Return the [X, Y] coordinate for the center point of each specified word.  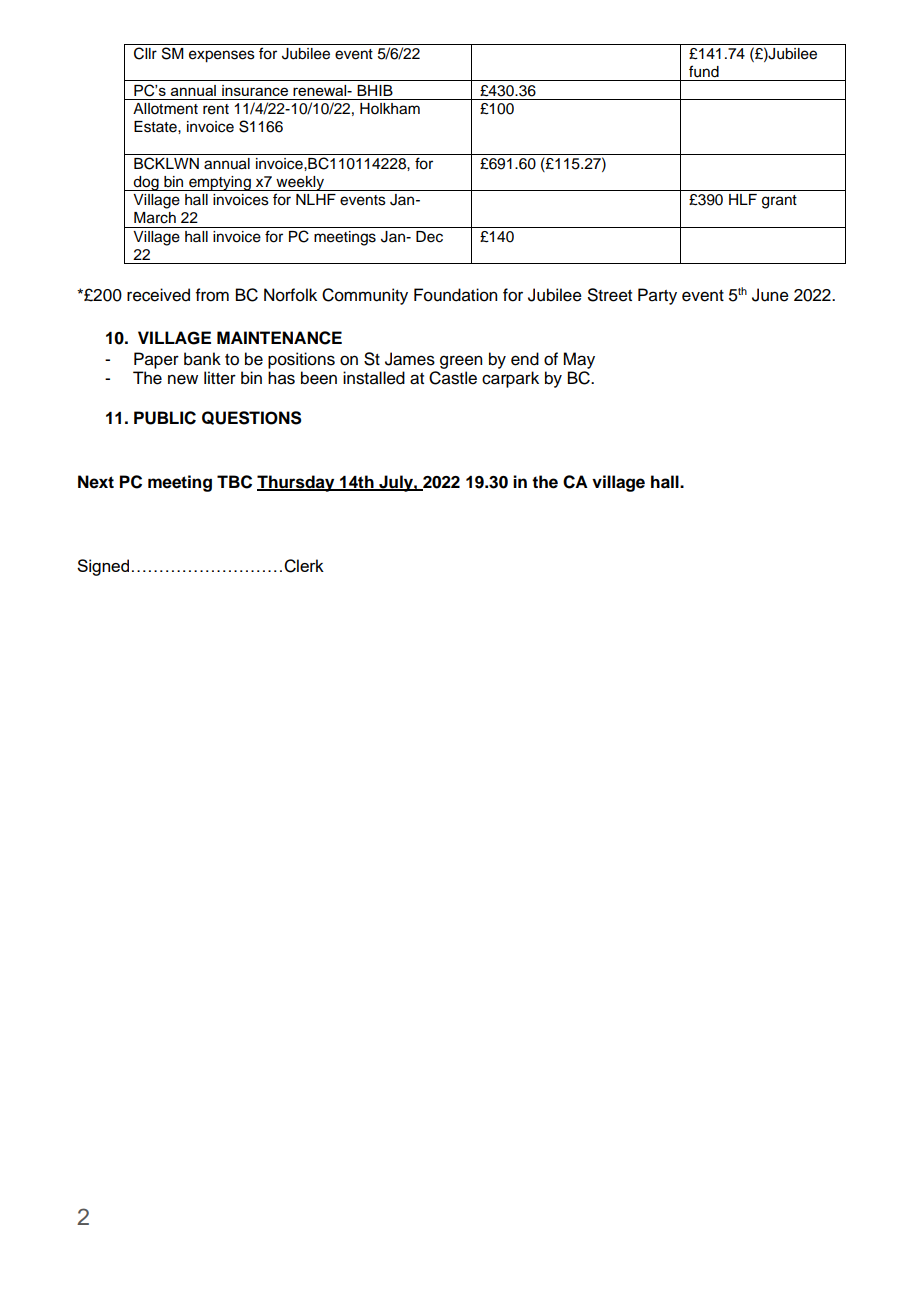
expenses [222, 56]
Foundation [455, 295]
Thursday [297, 483]
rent [216, 109]
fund [704, 71]
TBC [234, 482]
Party [657, 296]
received [158, 295]
